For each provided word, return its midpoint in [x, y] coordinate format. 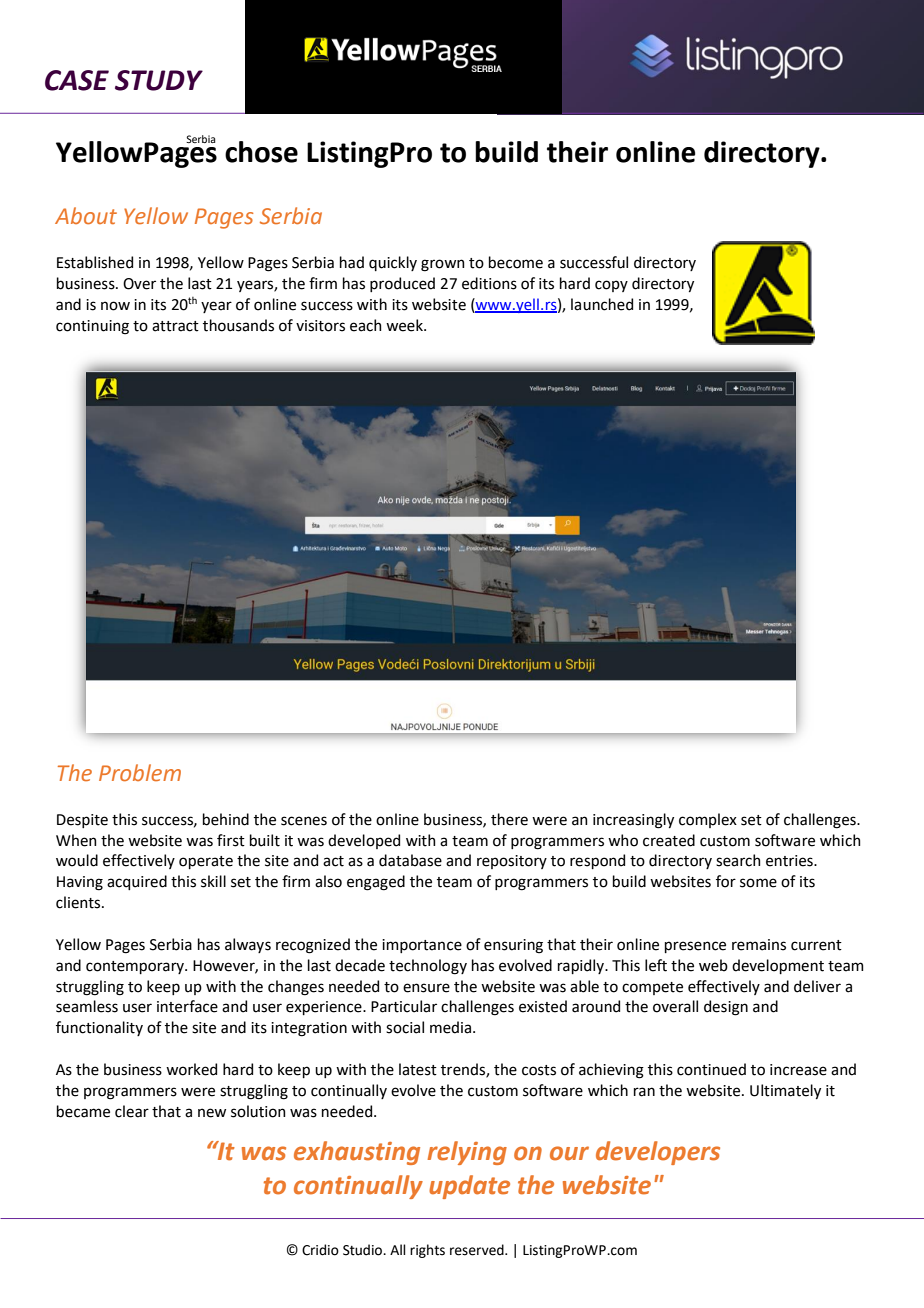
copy [611, 286]
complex [708, 820]
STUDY [159, 80]
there [509, 819]
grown [443, 265]
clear [132, 1111]
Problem [140, 772]
